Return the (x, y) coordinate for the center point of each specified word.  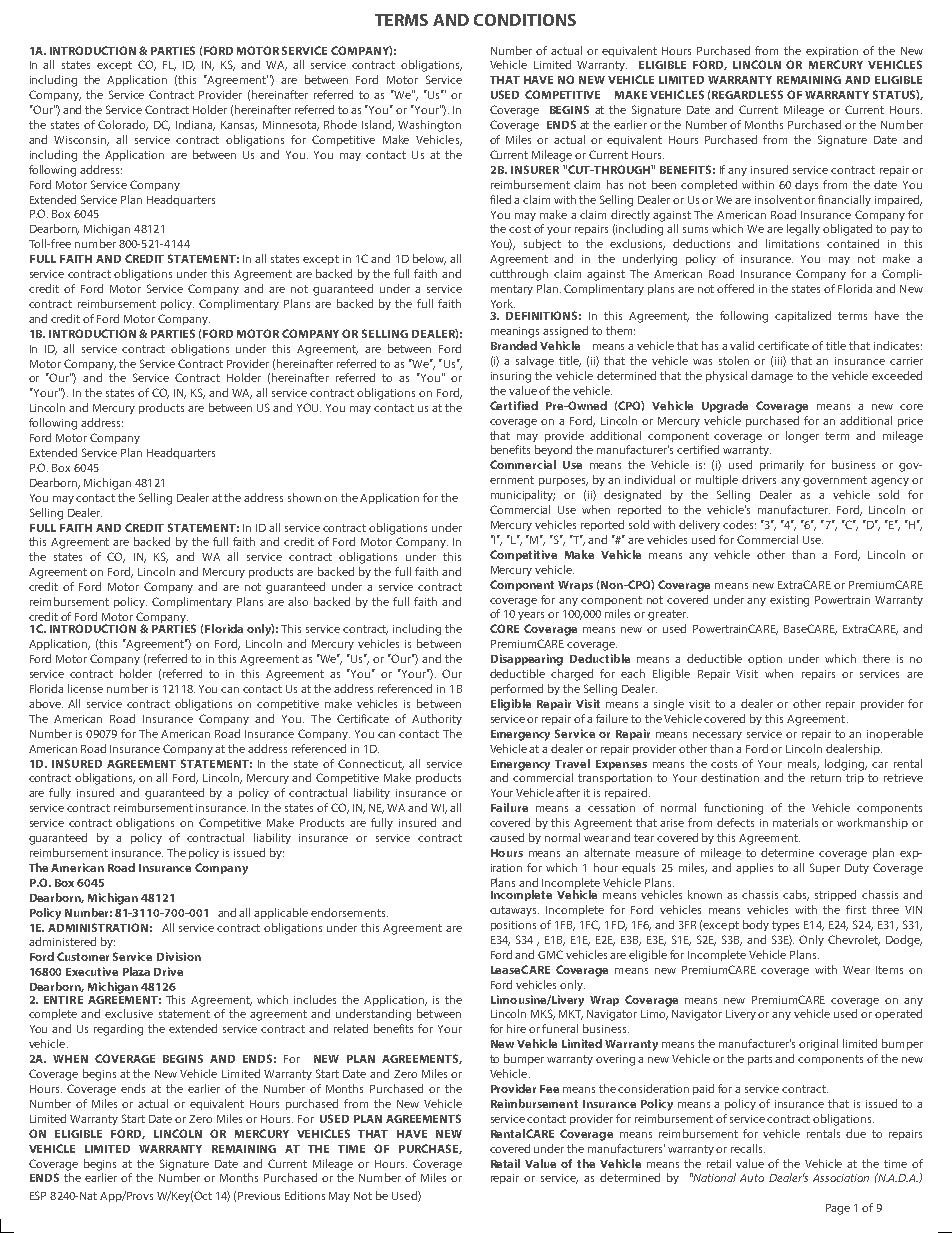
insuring (511, 377)
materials (795, 822)
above (46, 703)
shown (304, 497)
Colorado (123, 125)
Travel (572, 763)
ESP (38, 1195)
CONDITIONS (525, 20)
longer (802, 437)
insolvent (780, 199)
